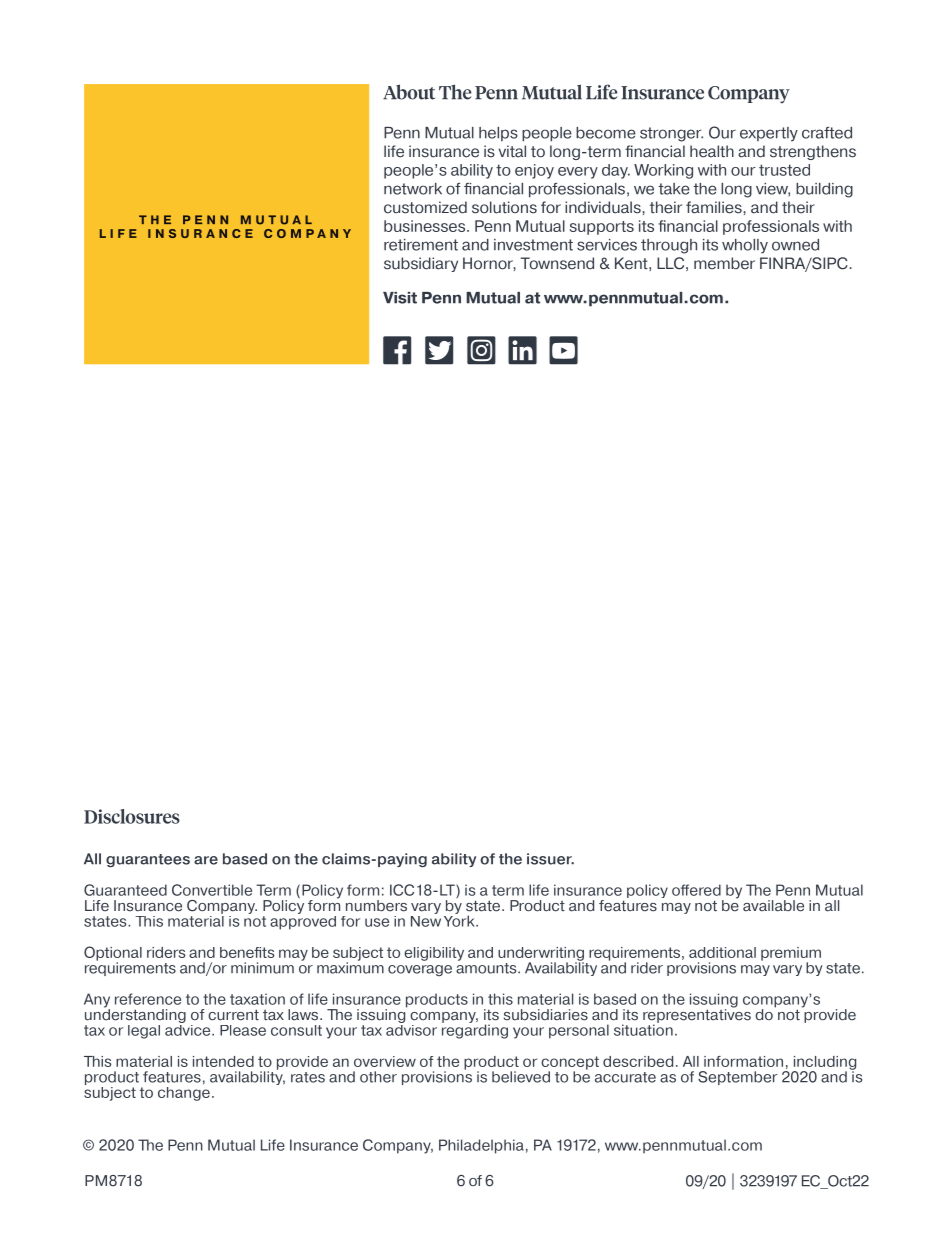 This screenshot has height=1233, width=952. I want to click on Visit, so click(400, 298).
